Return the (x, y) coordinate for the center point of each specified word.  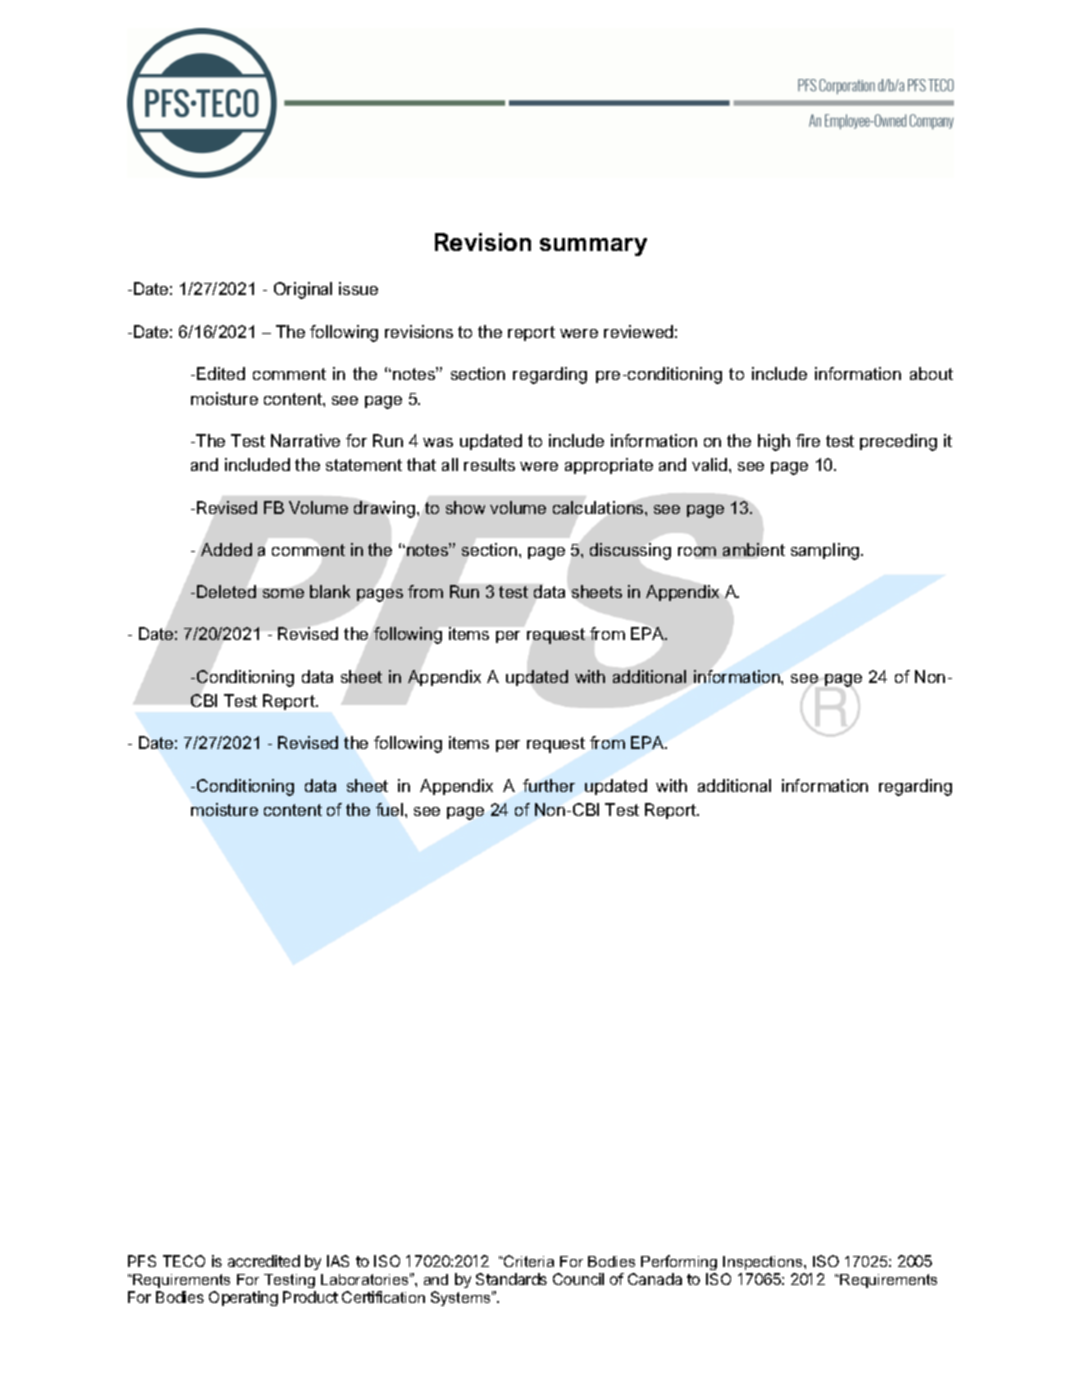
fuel (391, 809)
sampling (826, 551)
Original (303, 290)
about (931, 373)
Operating (243, 1298)
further (549, 785)
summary (593, 247)
